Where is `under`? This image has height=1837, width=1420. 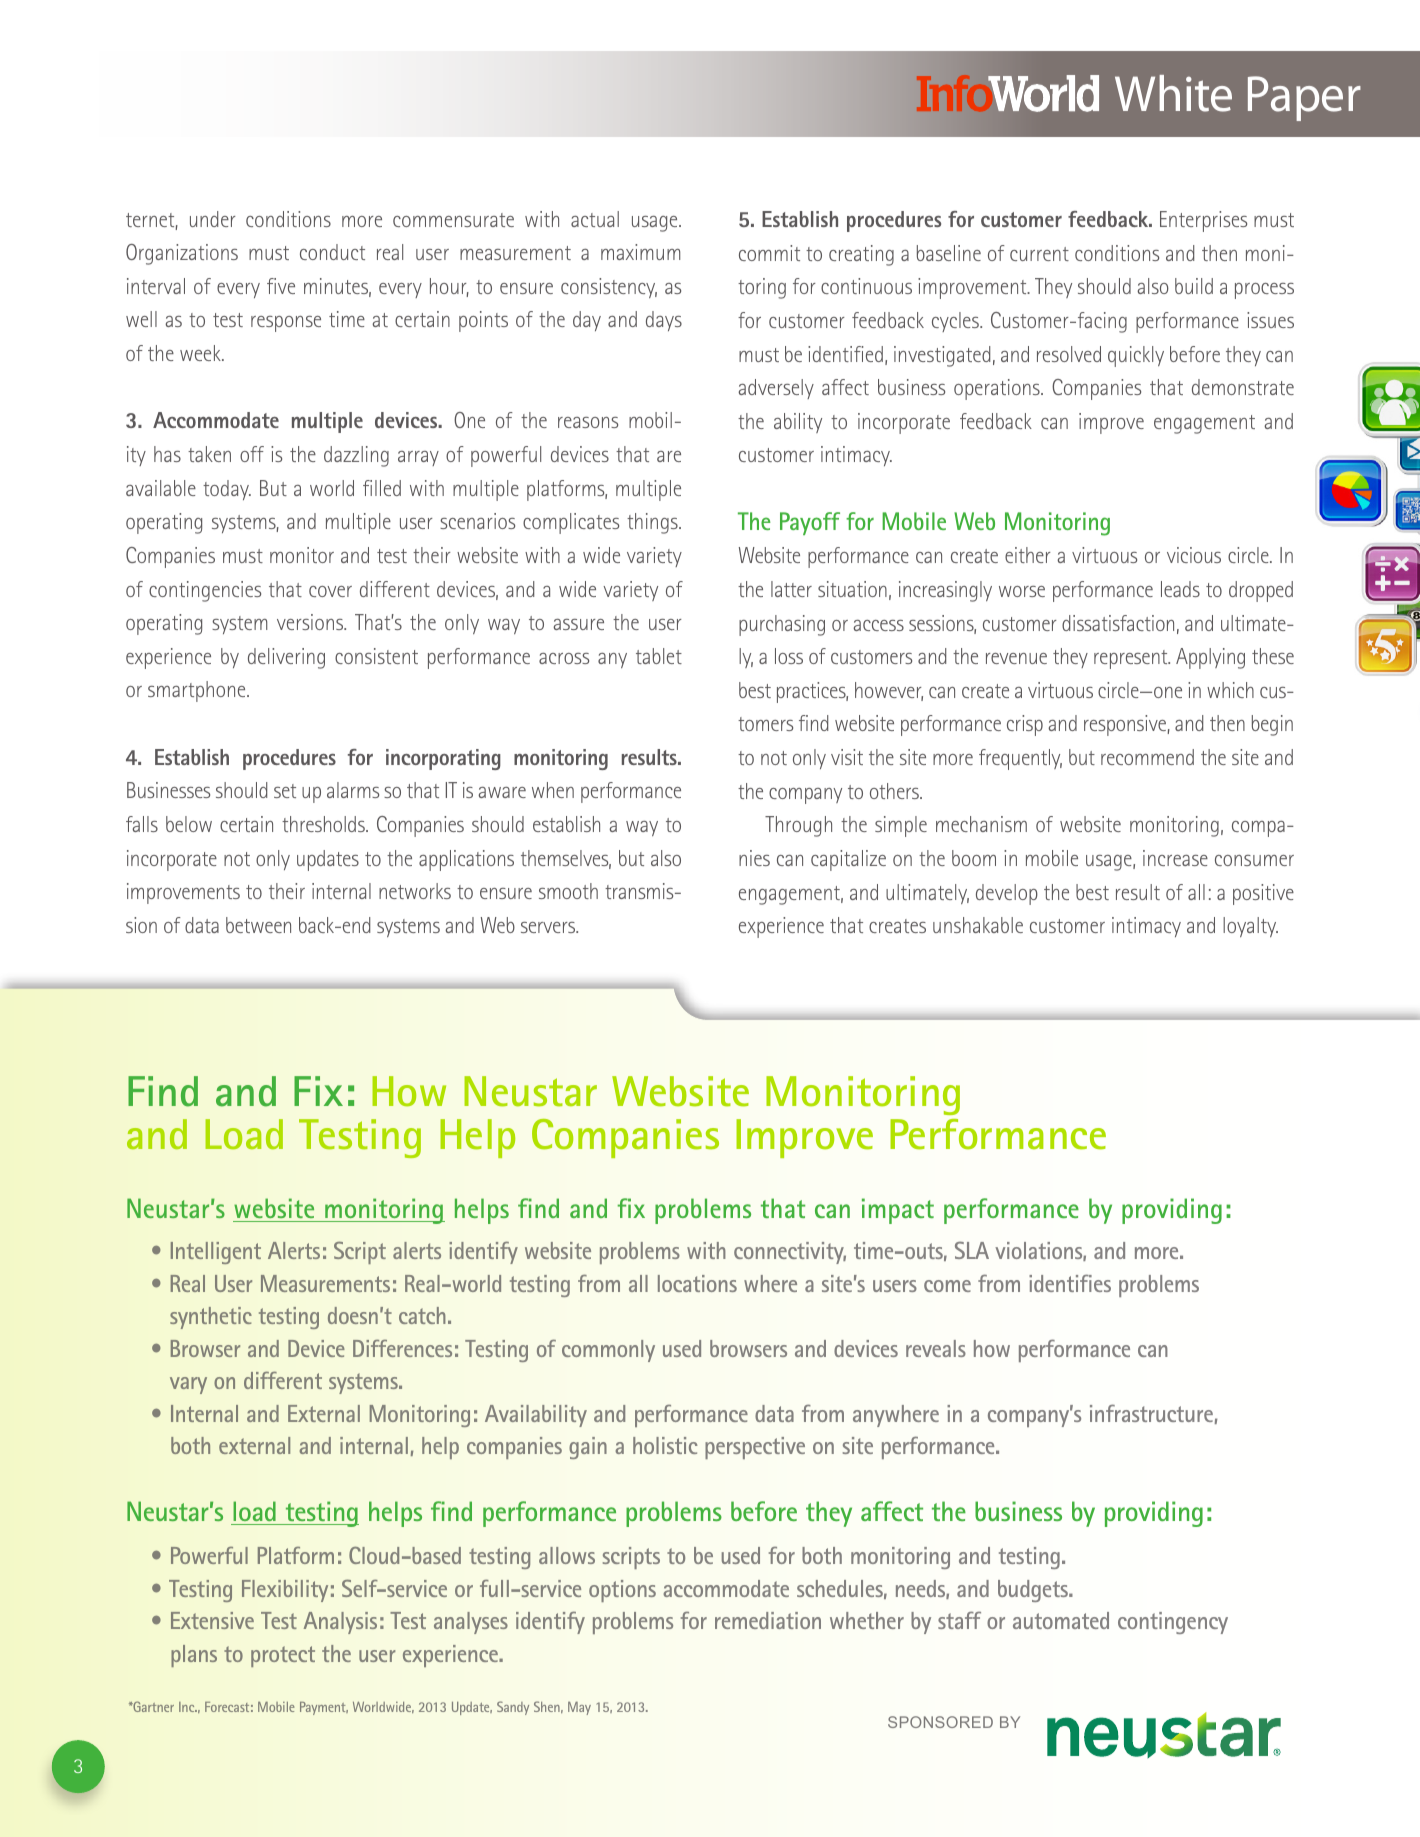
under is located at coordinates (213, 219).
